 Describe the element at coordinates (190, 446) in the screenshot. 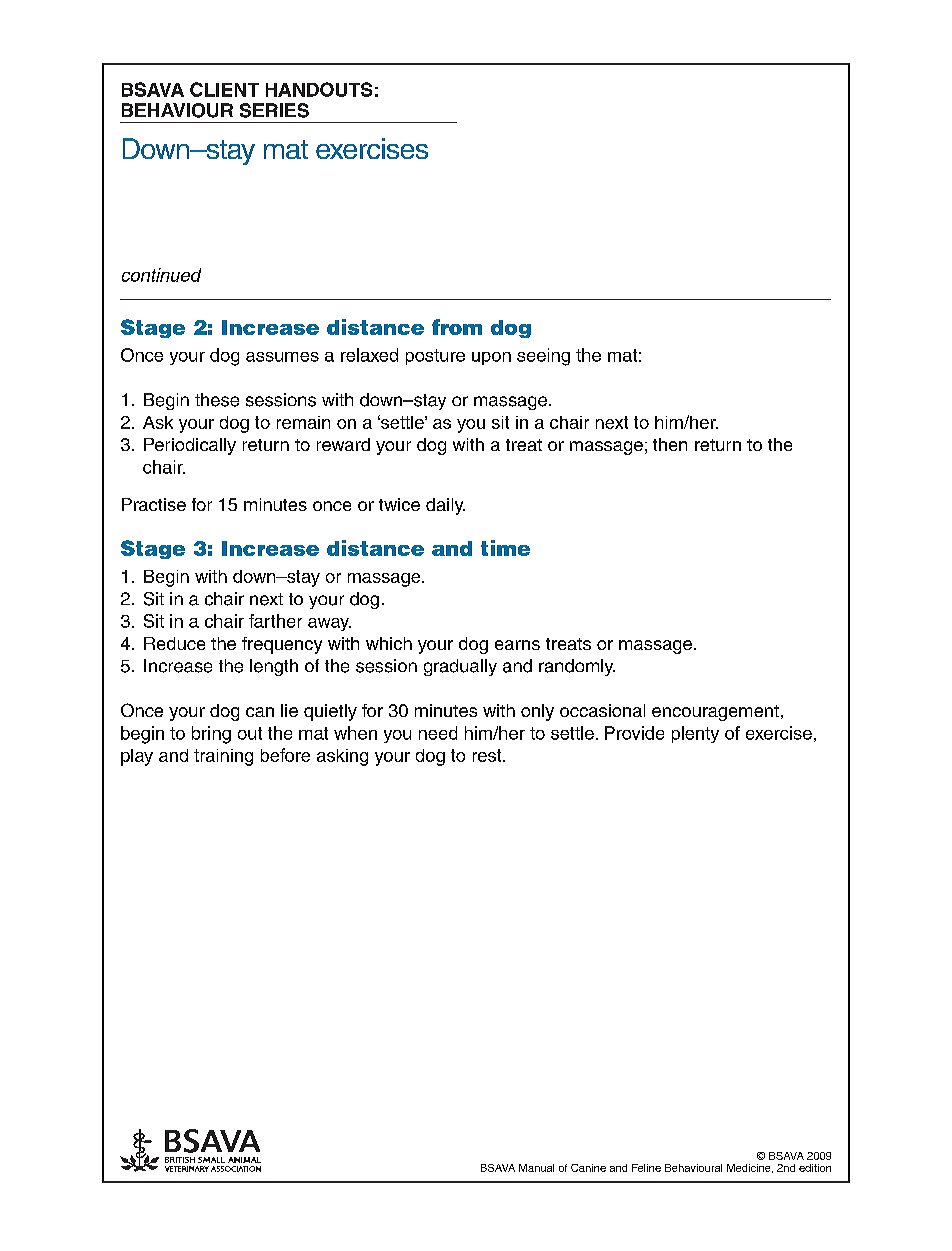

I see `Periodically` at that location.
